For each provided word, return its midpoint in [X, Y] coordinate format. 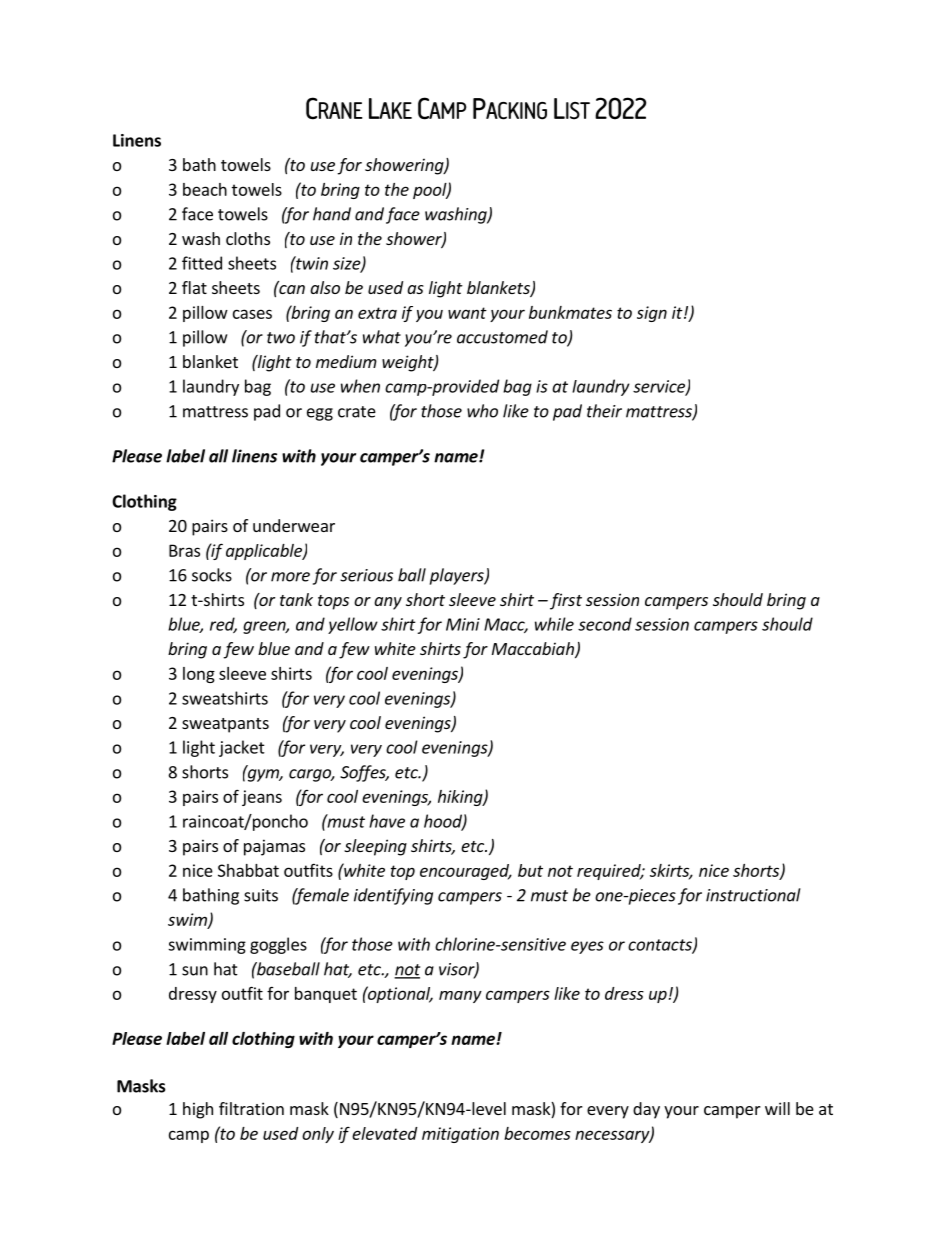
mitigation [460, 1135]
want [467, 313]
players [458, 576]
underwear [294, 525]
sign [652, 314]
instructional [753, 895]
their [604, 411]
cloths [248, 238]
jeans [262, 798]
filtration [251, 1108]
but [530, 870]
